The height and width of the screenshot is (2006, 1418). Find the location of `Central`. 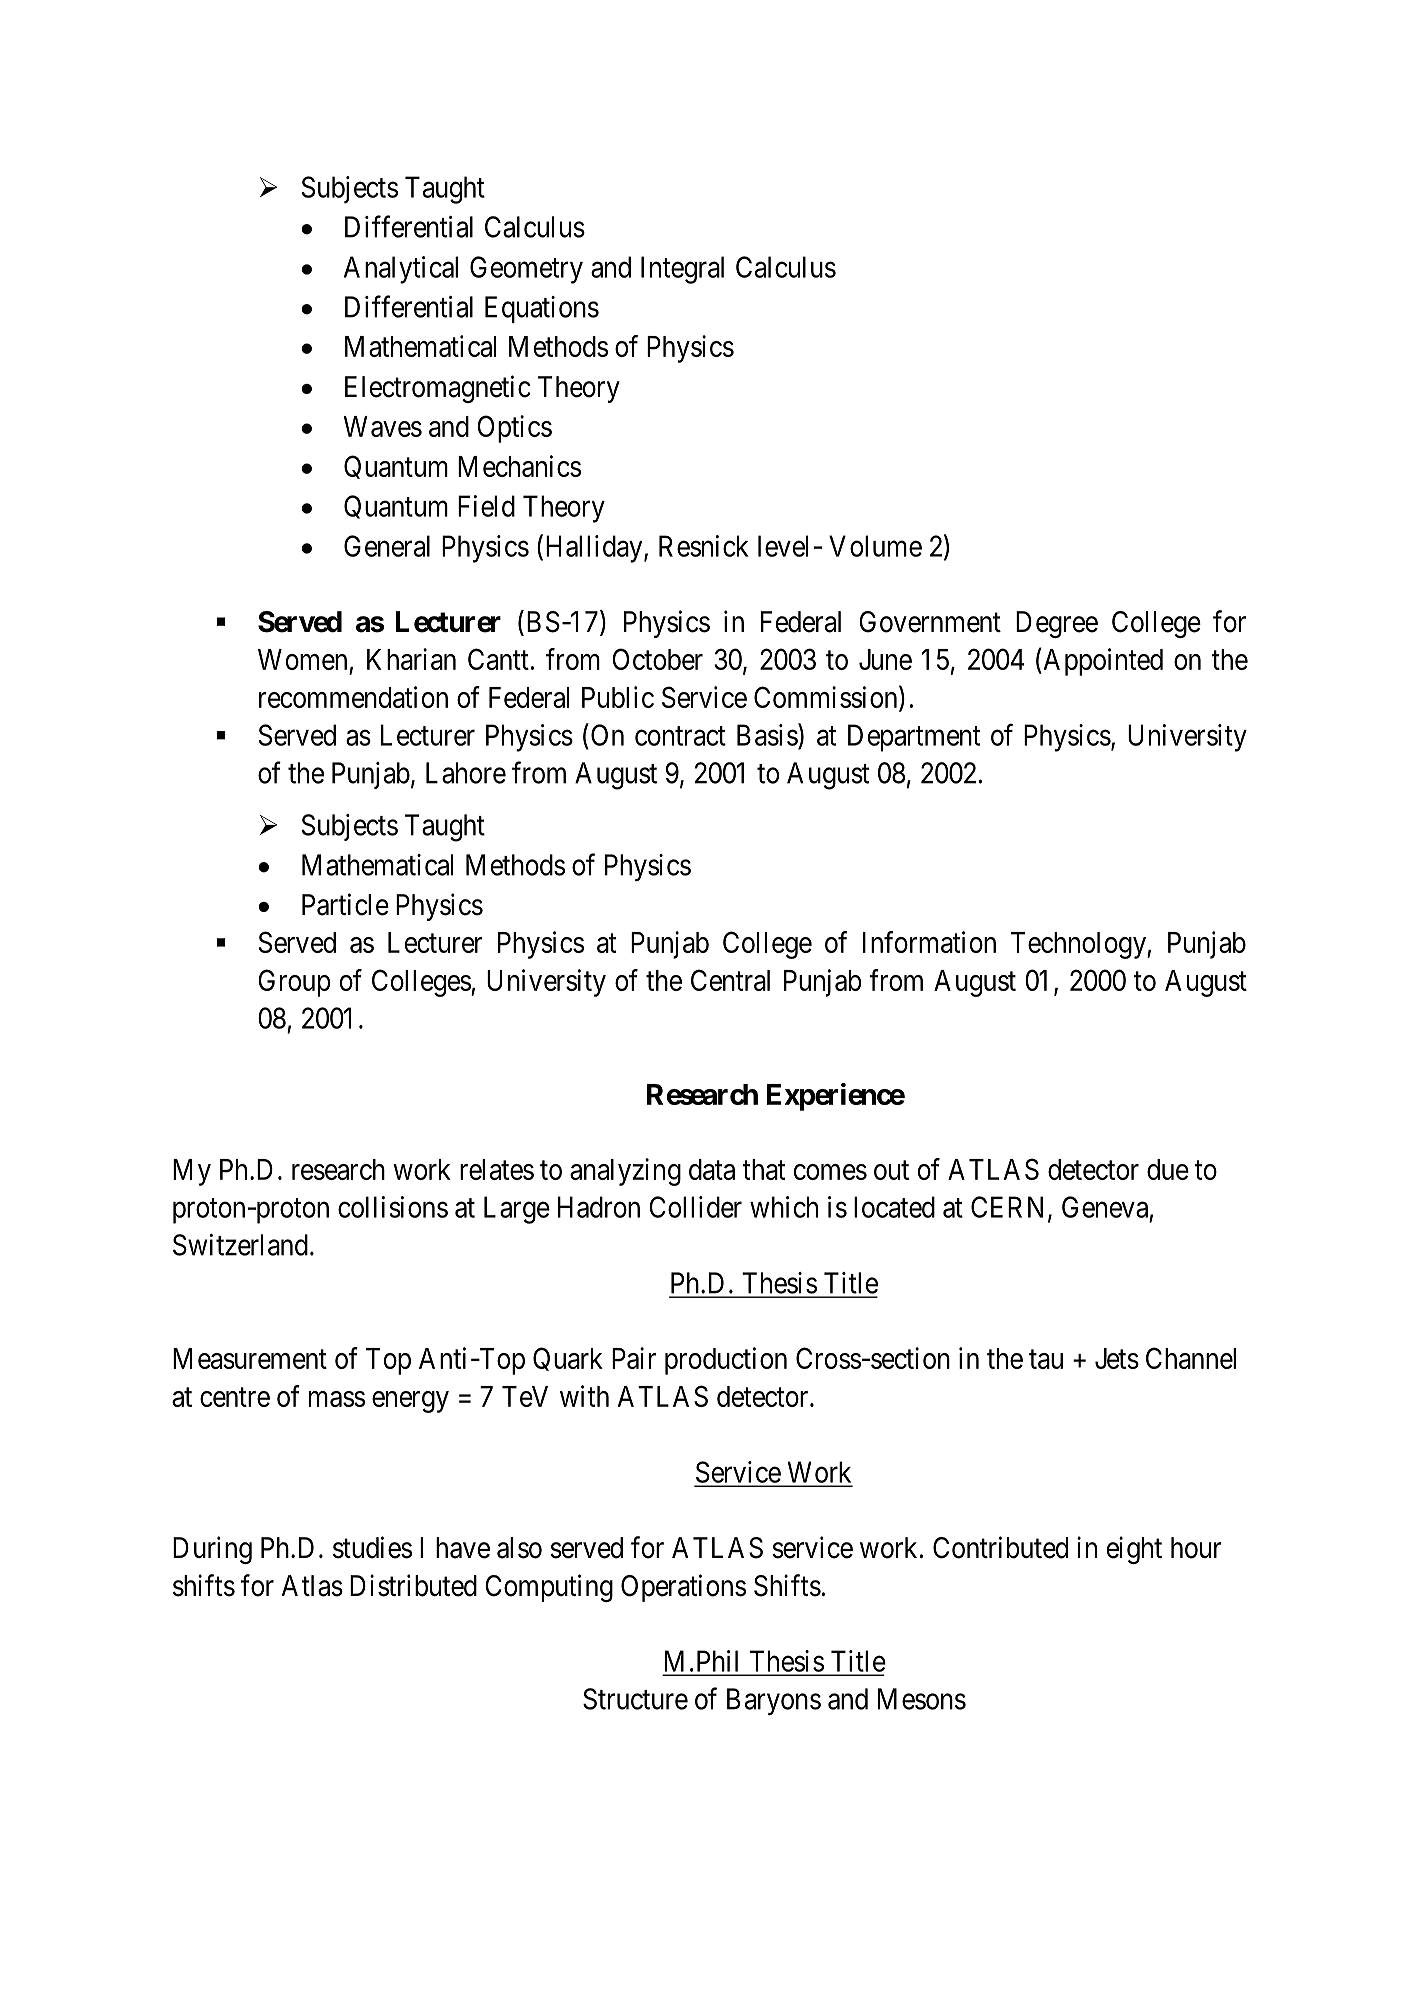

Central is located at coordinates (730, 980).
